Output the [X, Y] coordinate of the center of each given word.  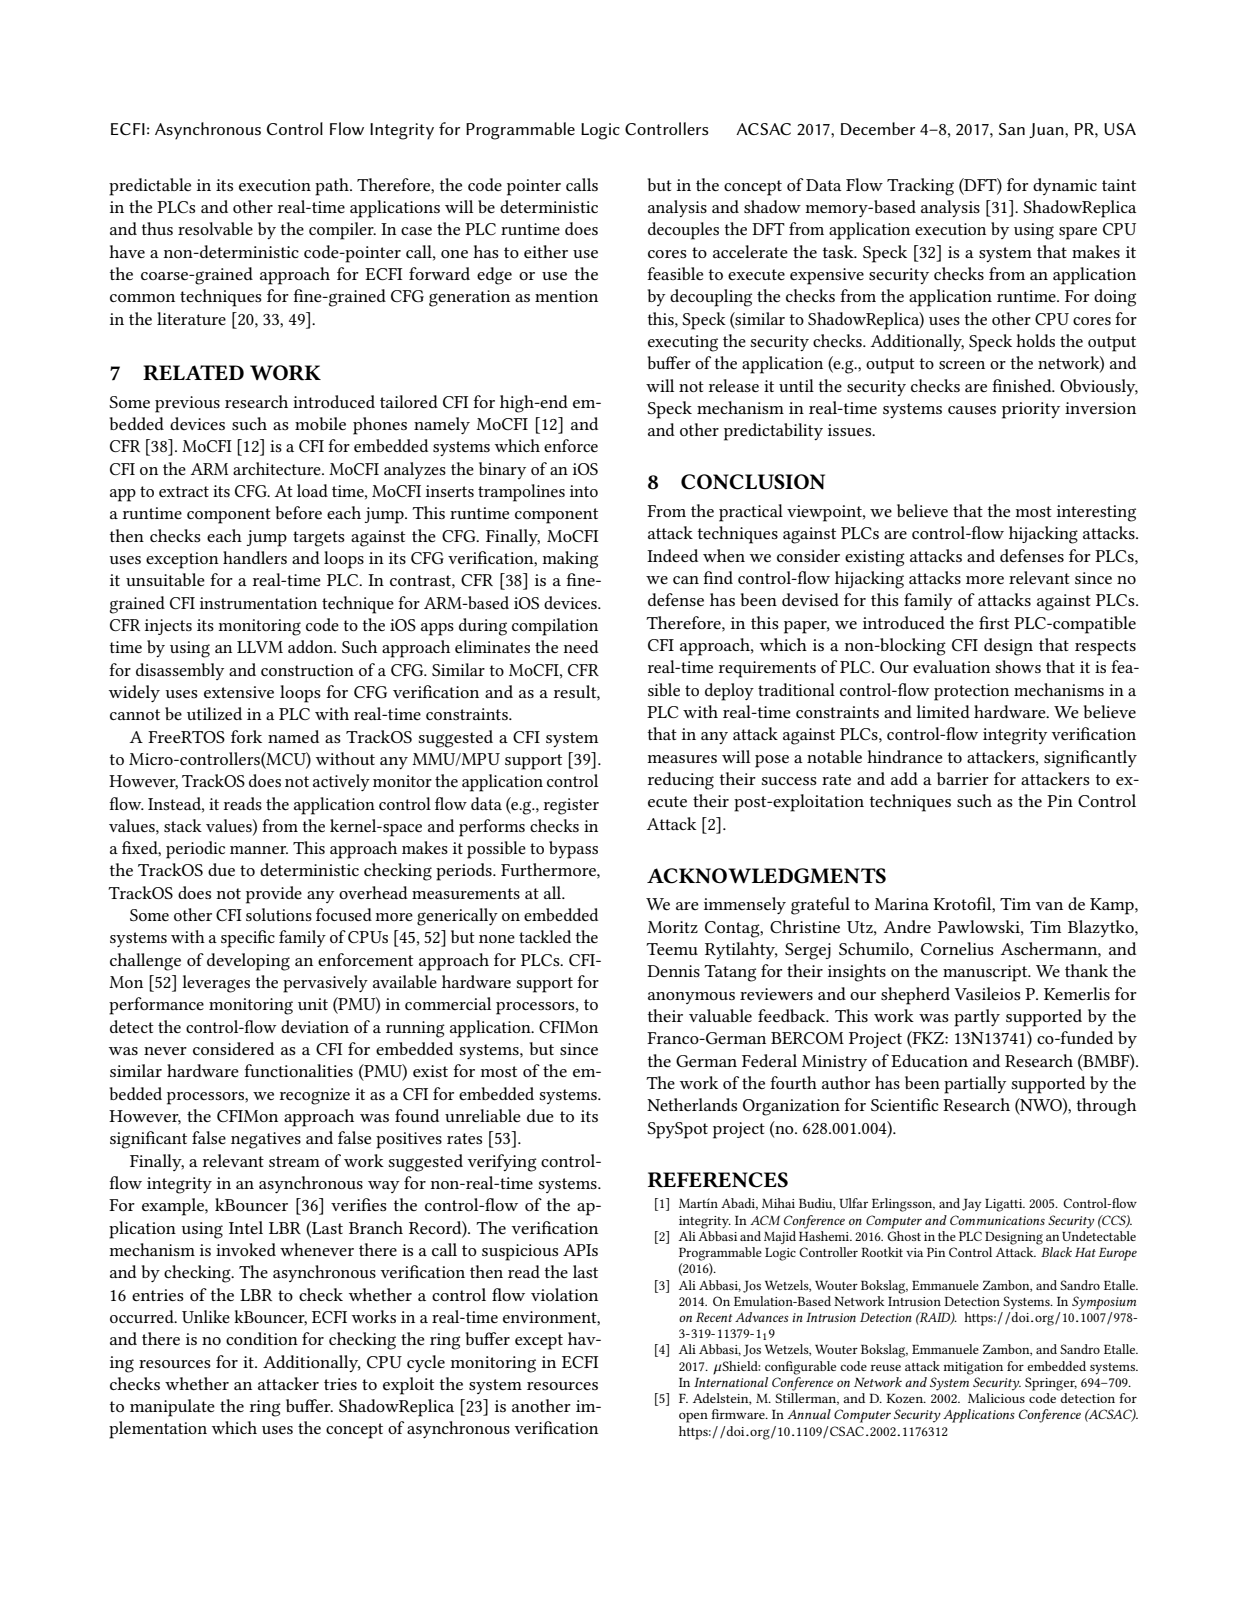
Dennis [673, 971]
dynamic [1065, 186]
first [994, 622]
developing [248, 962]
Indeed [672, 555]
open [693, 1417]
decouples [683, 231]
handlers [255, 557]
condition [262, 1338]
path [333, 187]
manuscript [986, 973]
